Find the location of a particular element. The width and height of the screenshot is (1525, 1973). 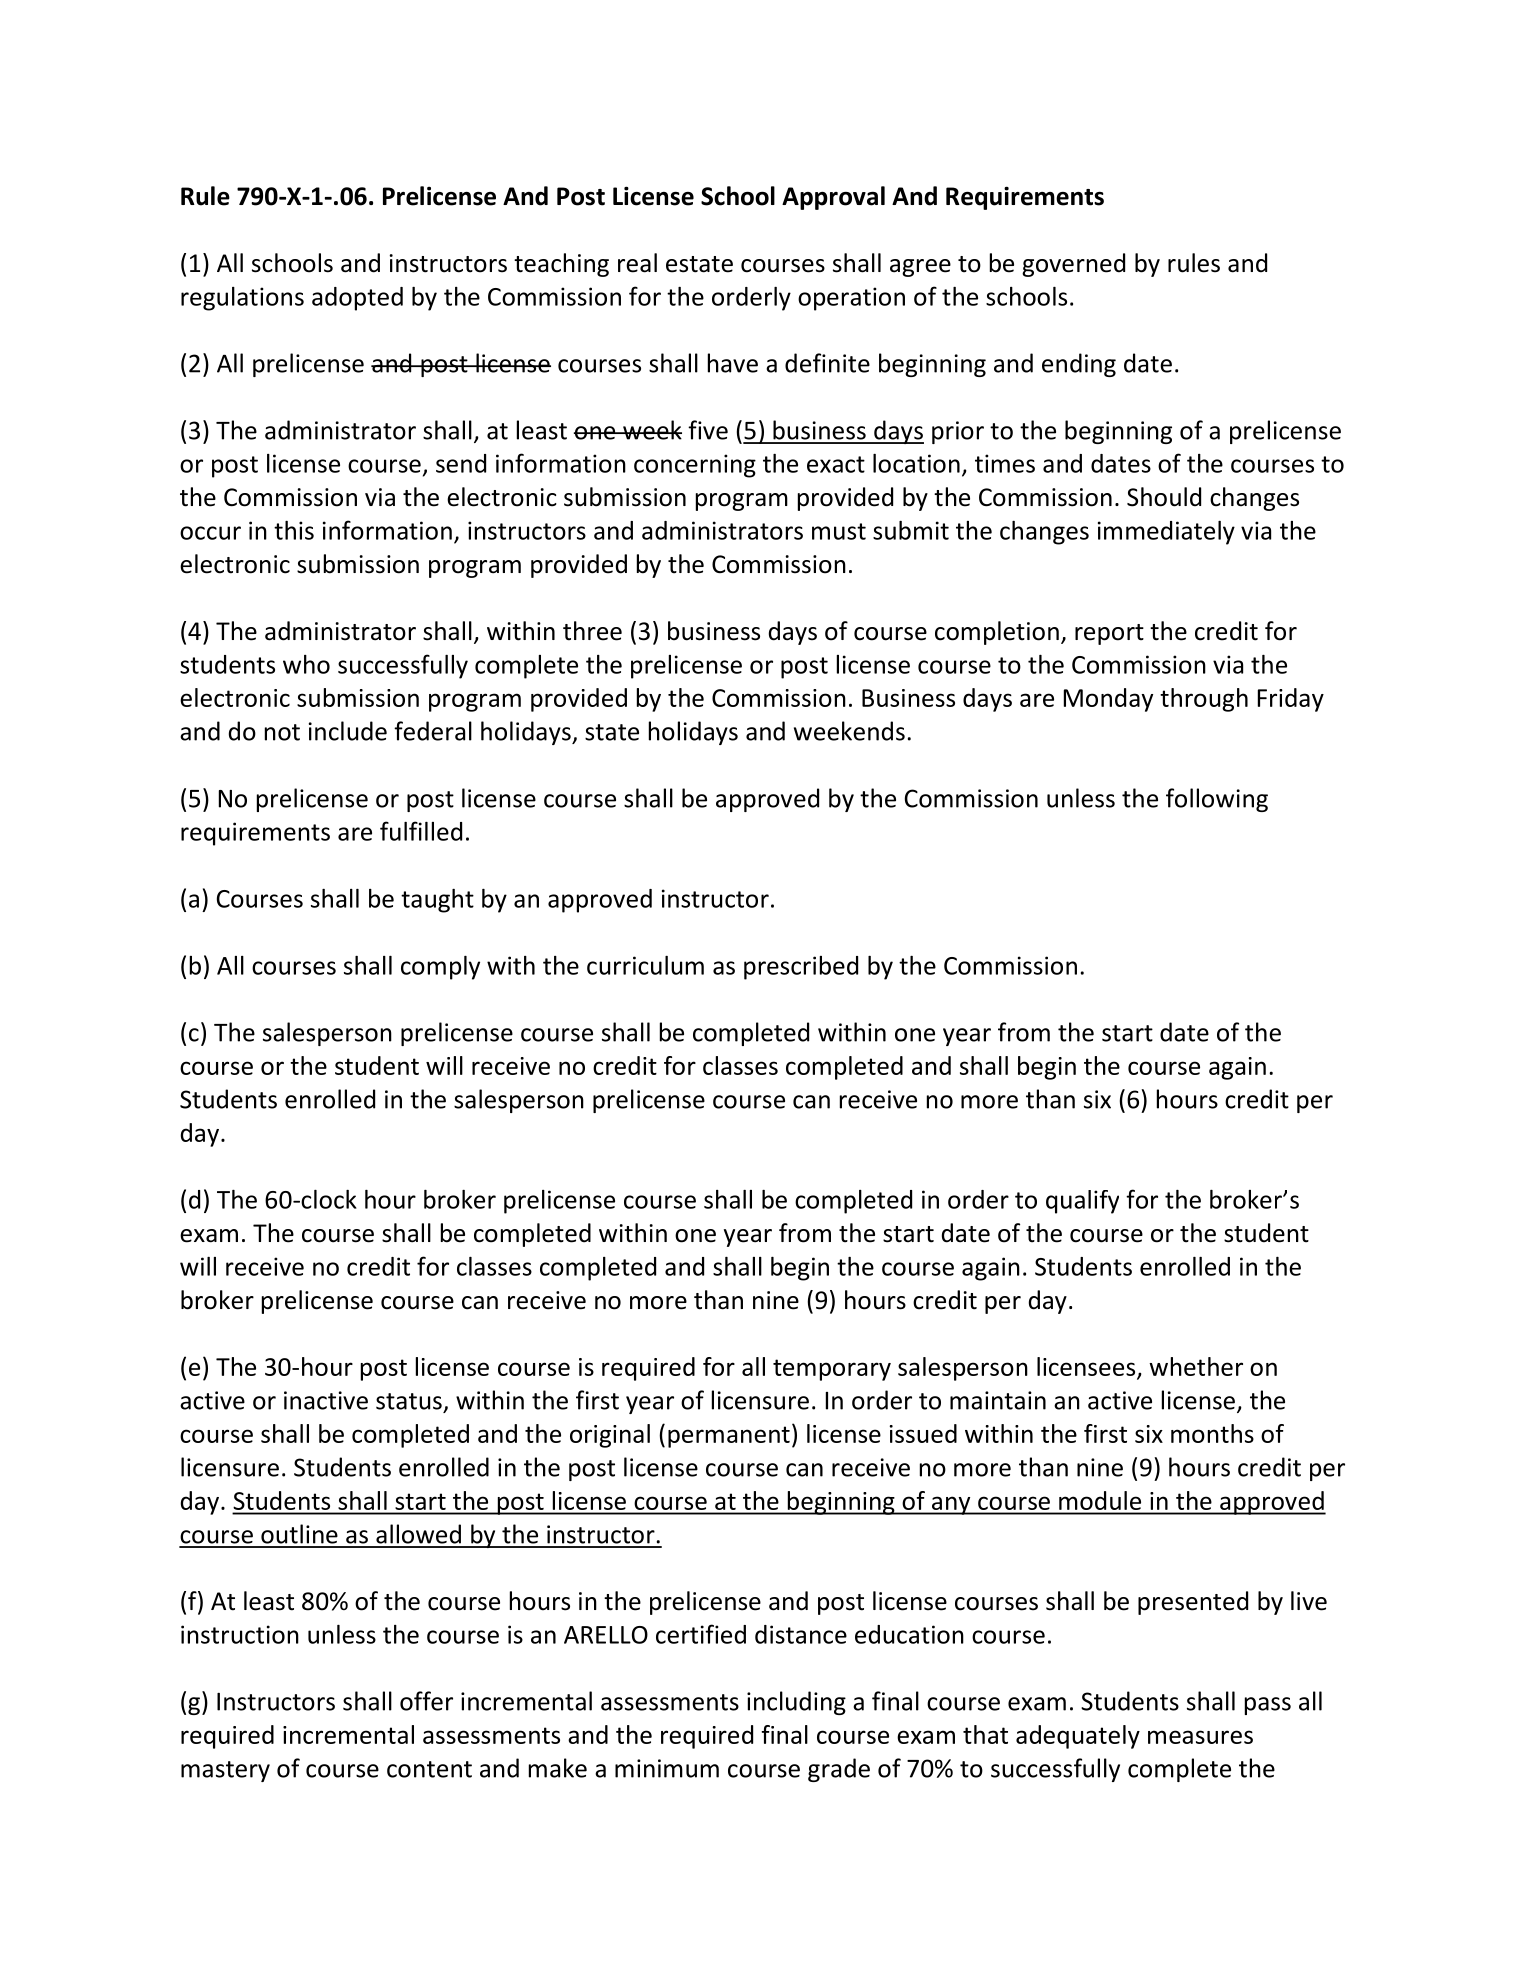

including is located at coordinates (796, 1703).
